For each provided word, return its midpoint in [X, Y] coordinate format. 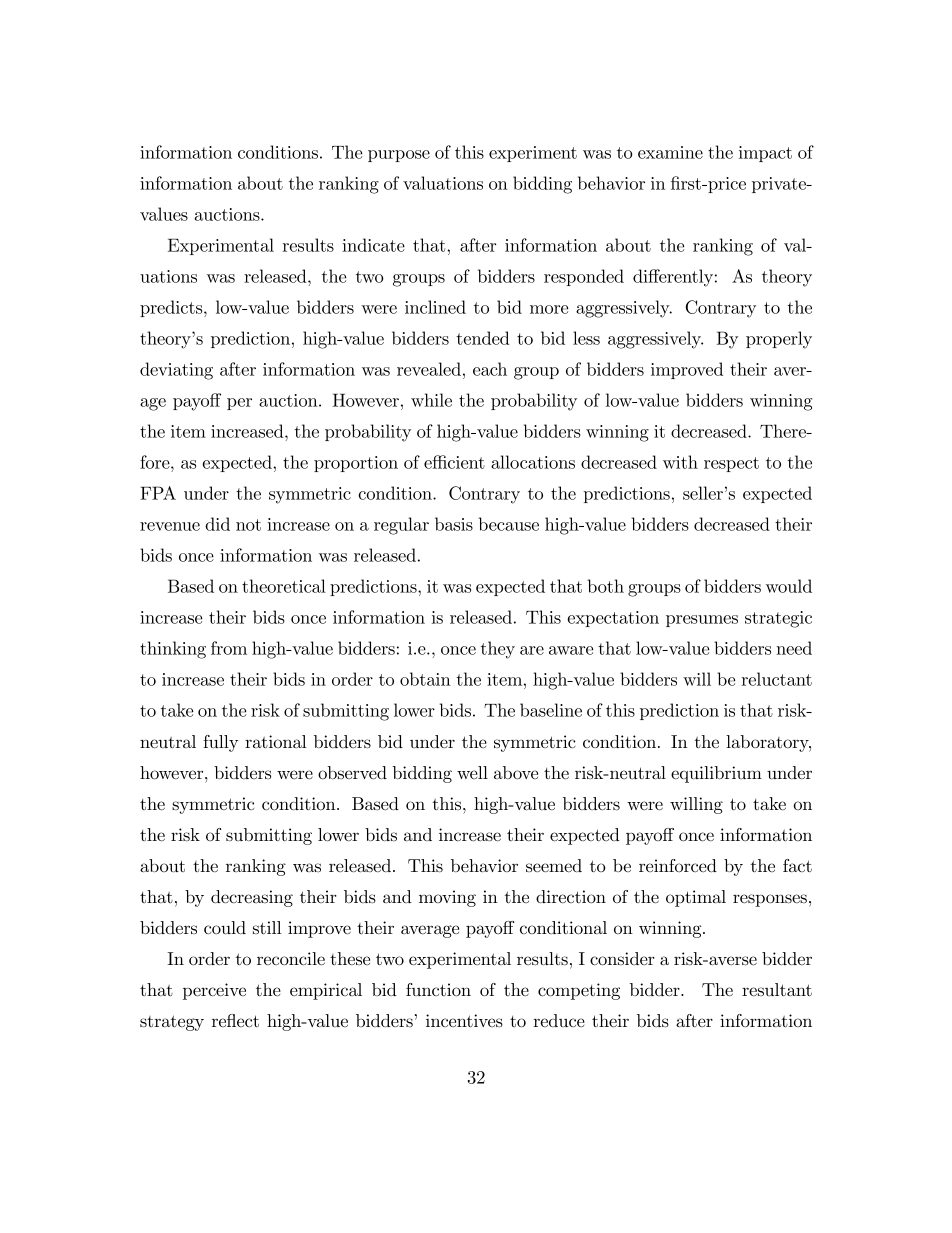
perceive [214, 991]
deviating [176, 371]
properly [779, 340]
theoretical [284, 586]
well [472, 772]
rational [276, 741]
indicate [373, 245]
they [498, 650]
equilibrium [716, 774]
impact [765, 154]
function [438, 989]
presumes [702, 621]
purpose [399, 156]
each [490, 369]
